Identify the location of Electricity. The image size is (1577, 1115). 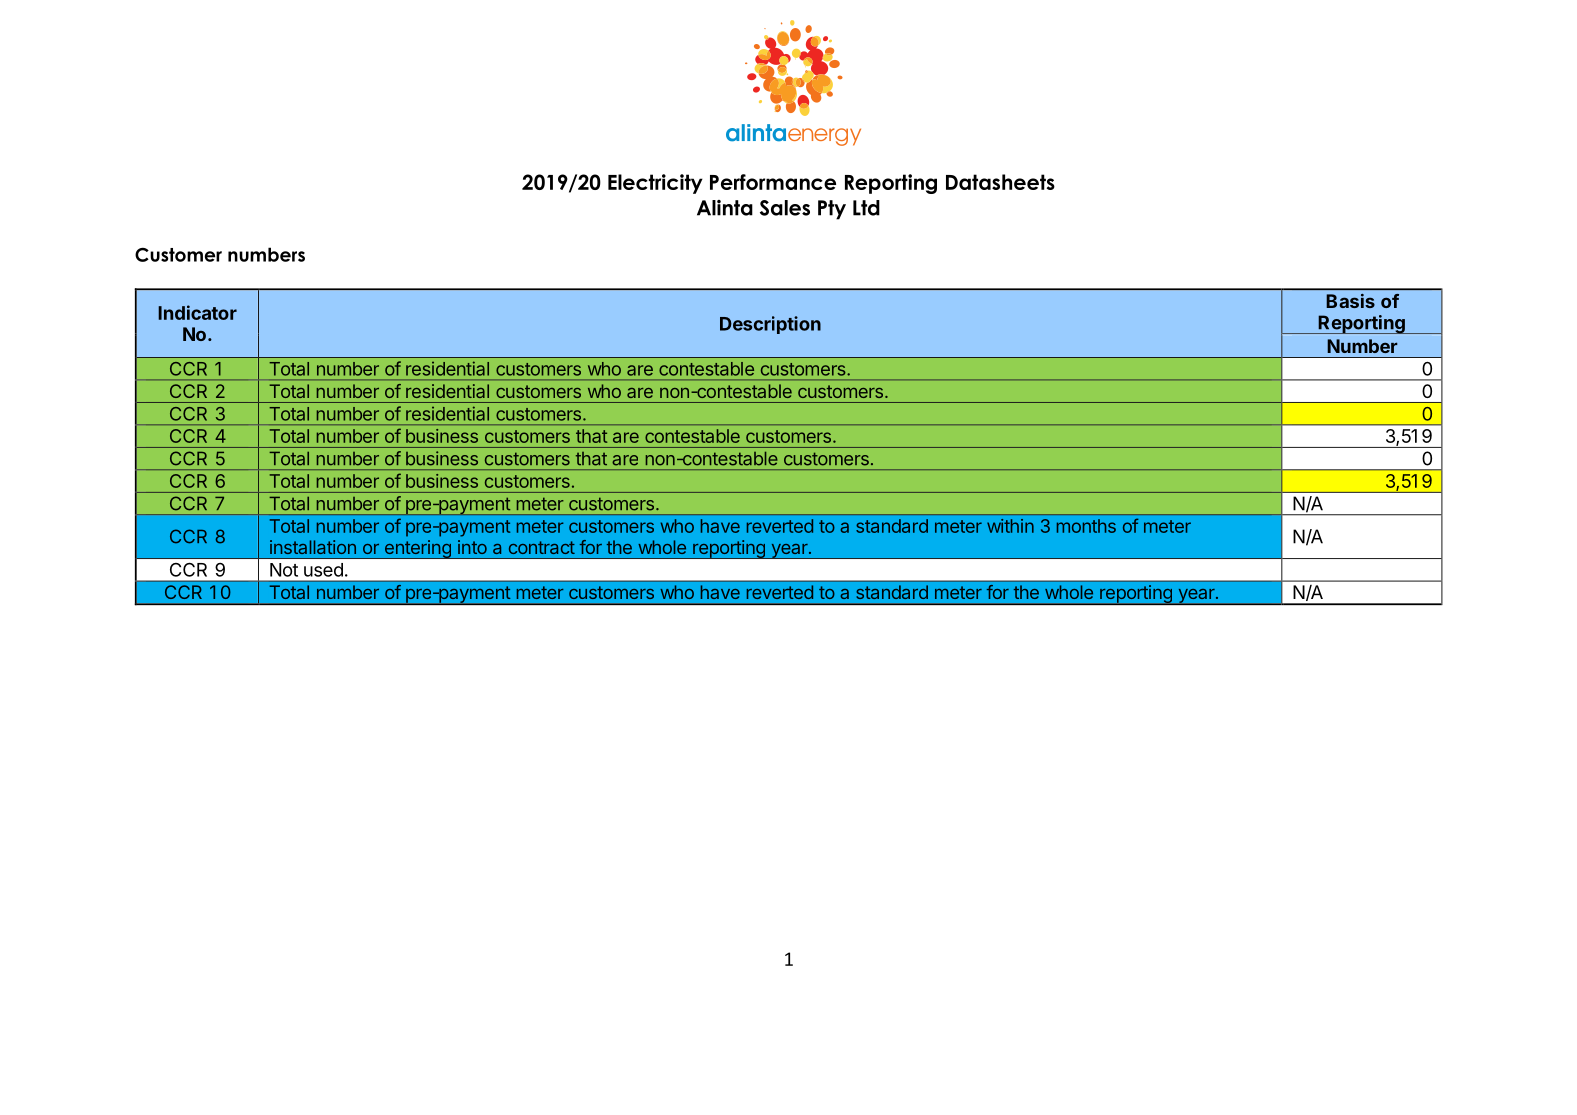
(655, 184).
